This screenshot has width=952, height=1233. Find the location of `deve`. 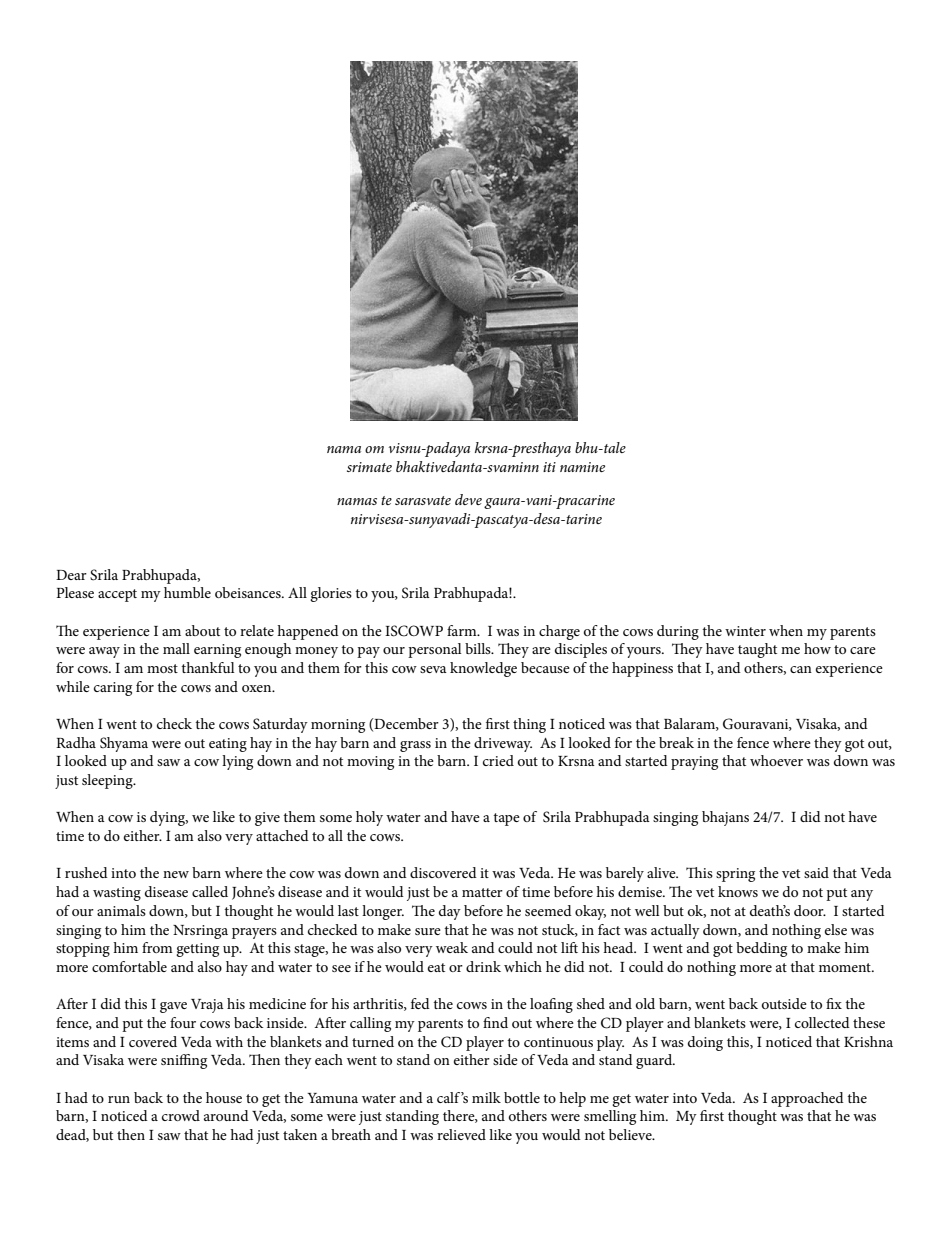

deve is located at coordinates (468, 499).
